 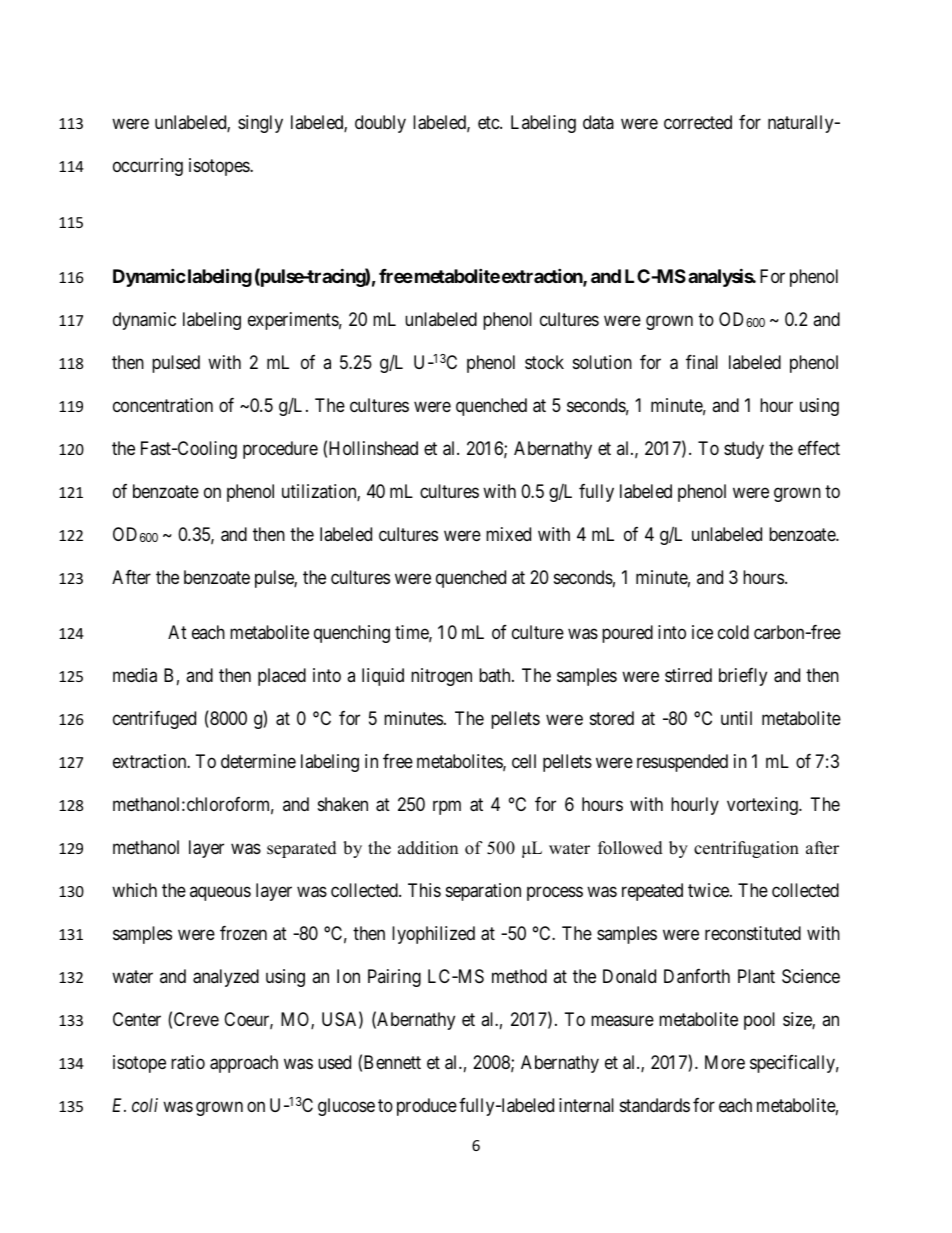 I want to click on cold, so click(x=733, y=632).
